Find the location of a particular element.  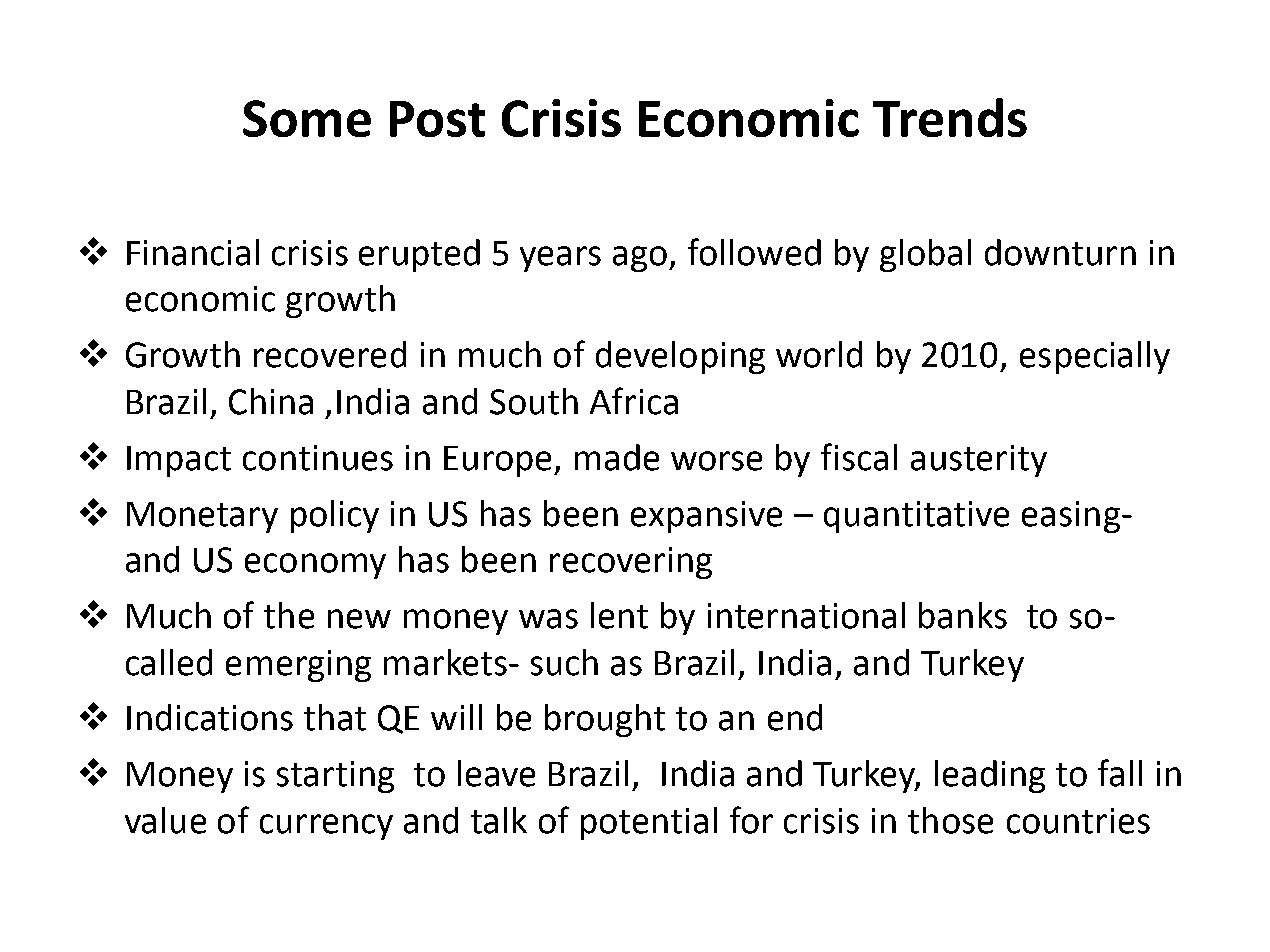

recovering is located at coordinates (631, 563).
